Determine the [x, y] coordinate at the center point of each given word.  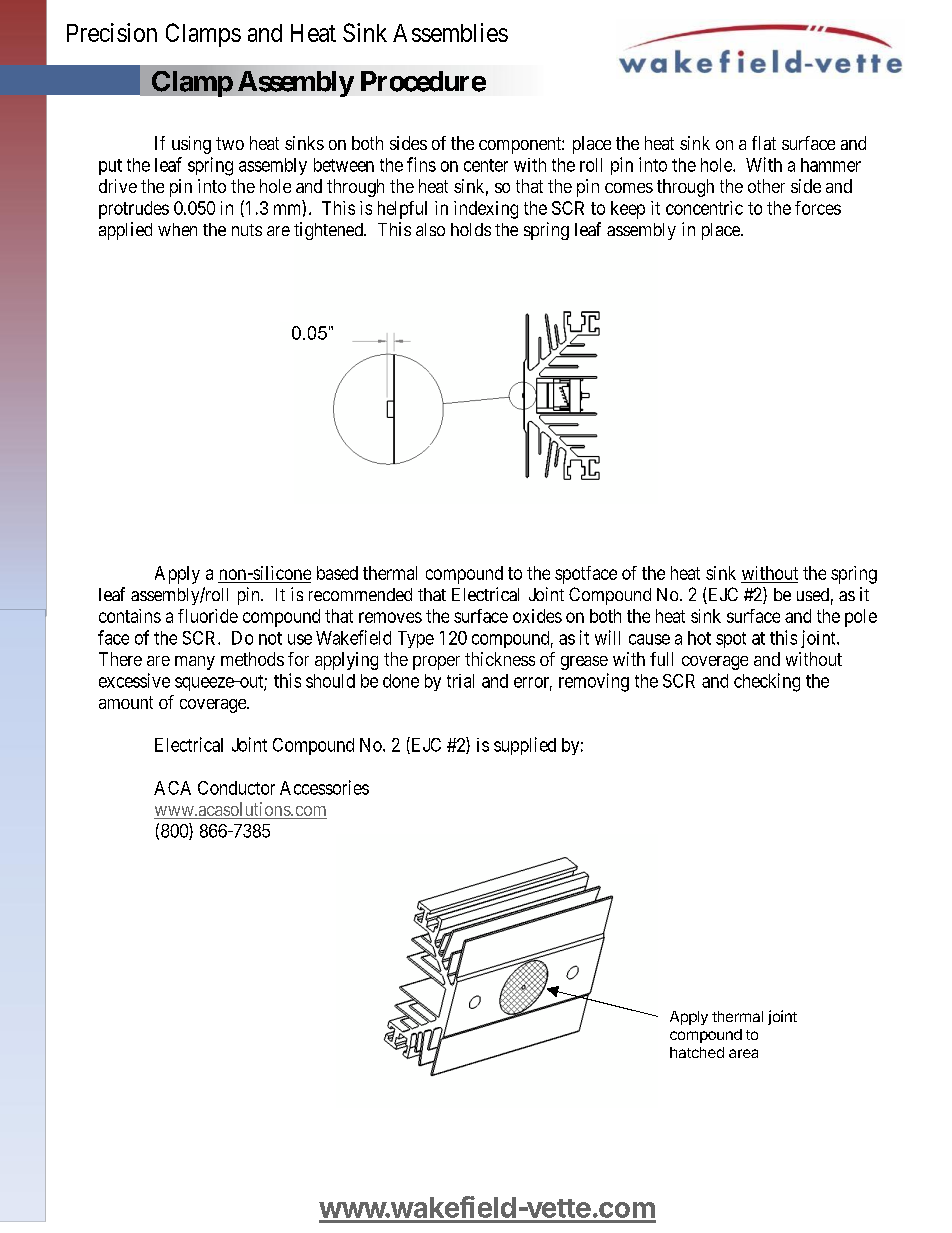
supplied [525, 746]
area [743, 1053]
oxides [537, 616]
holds [471, 229]
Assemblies [450, 32]
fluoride [208, 616]
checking [767, 682]
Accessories [324, 787]
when [177, 229]
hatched [697, 1052]
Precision [112, 32]
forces [818, 208]
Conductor [236, 788]
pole [861, 618]
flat [764, 143]
